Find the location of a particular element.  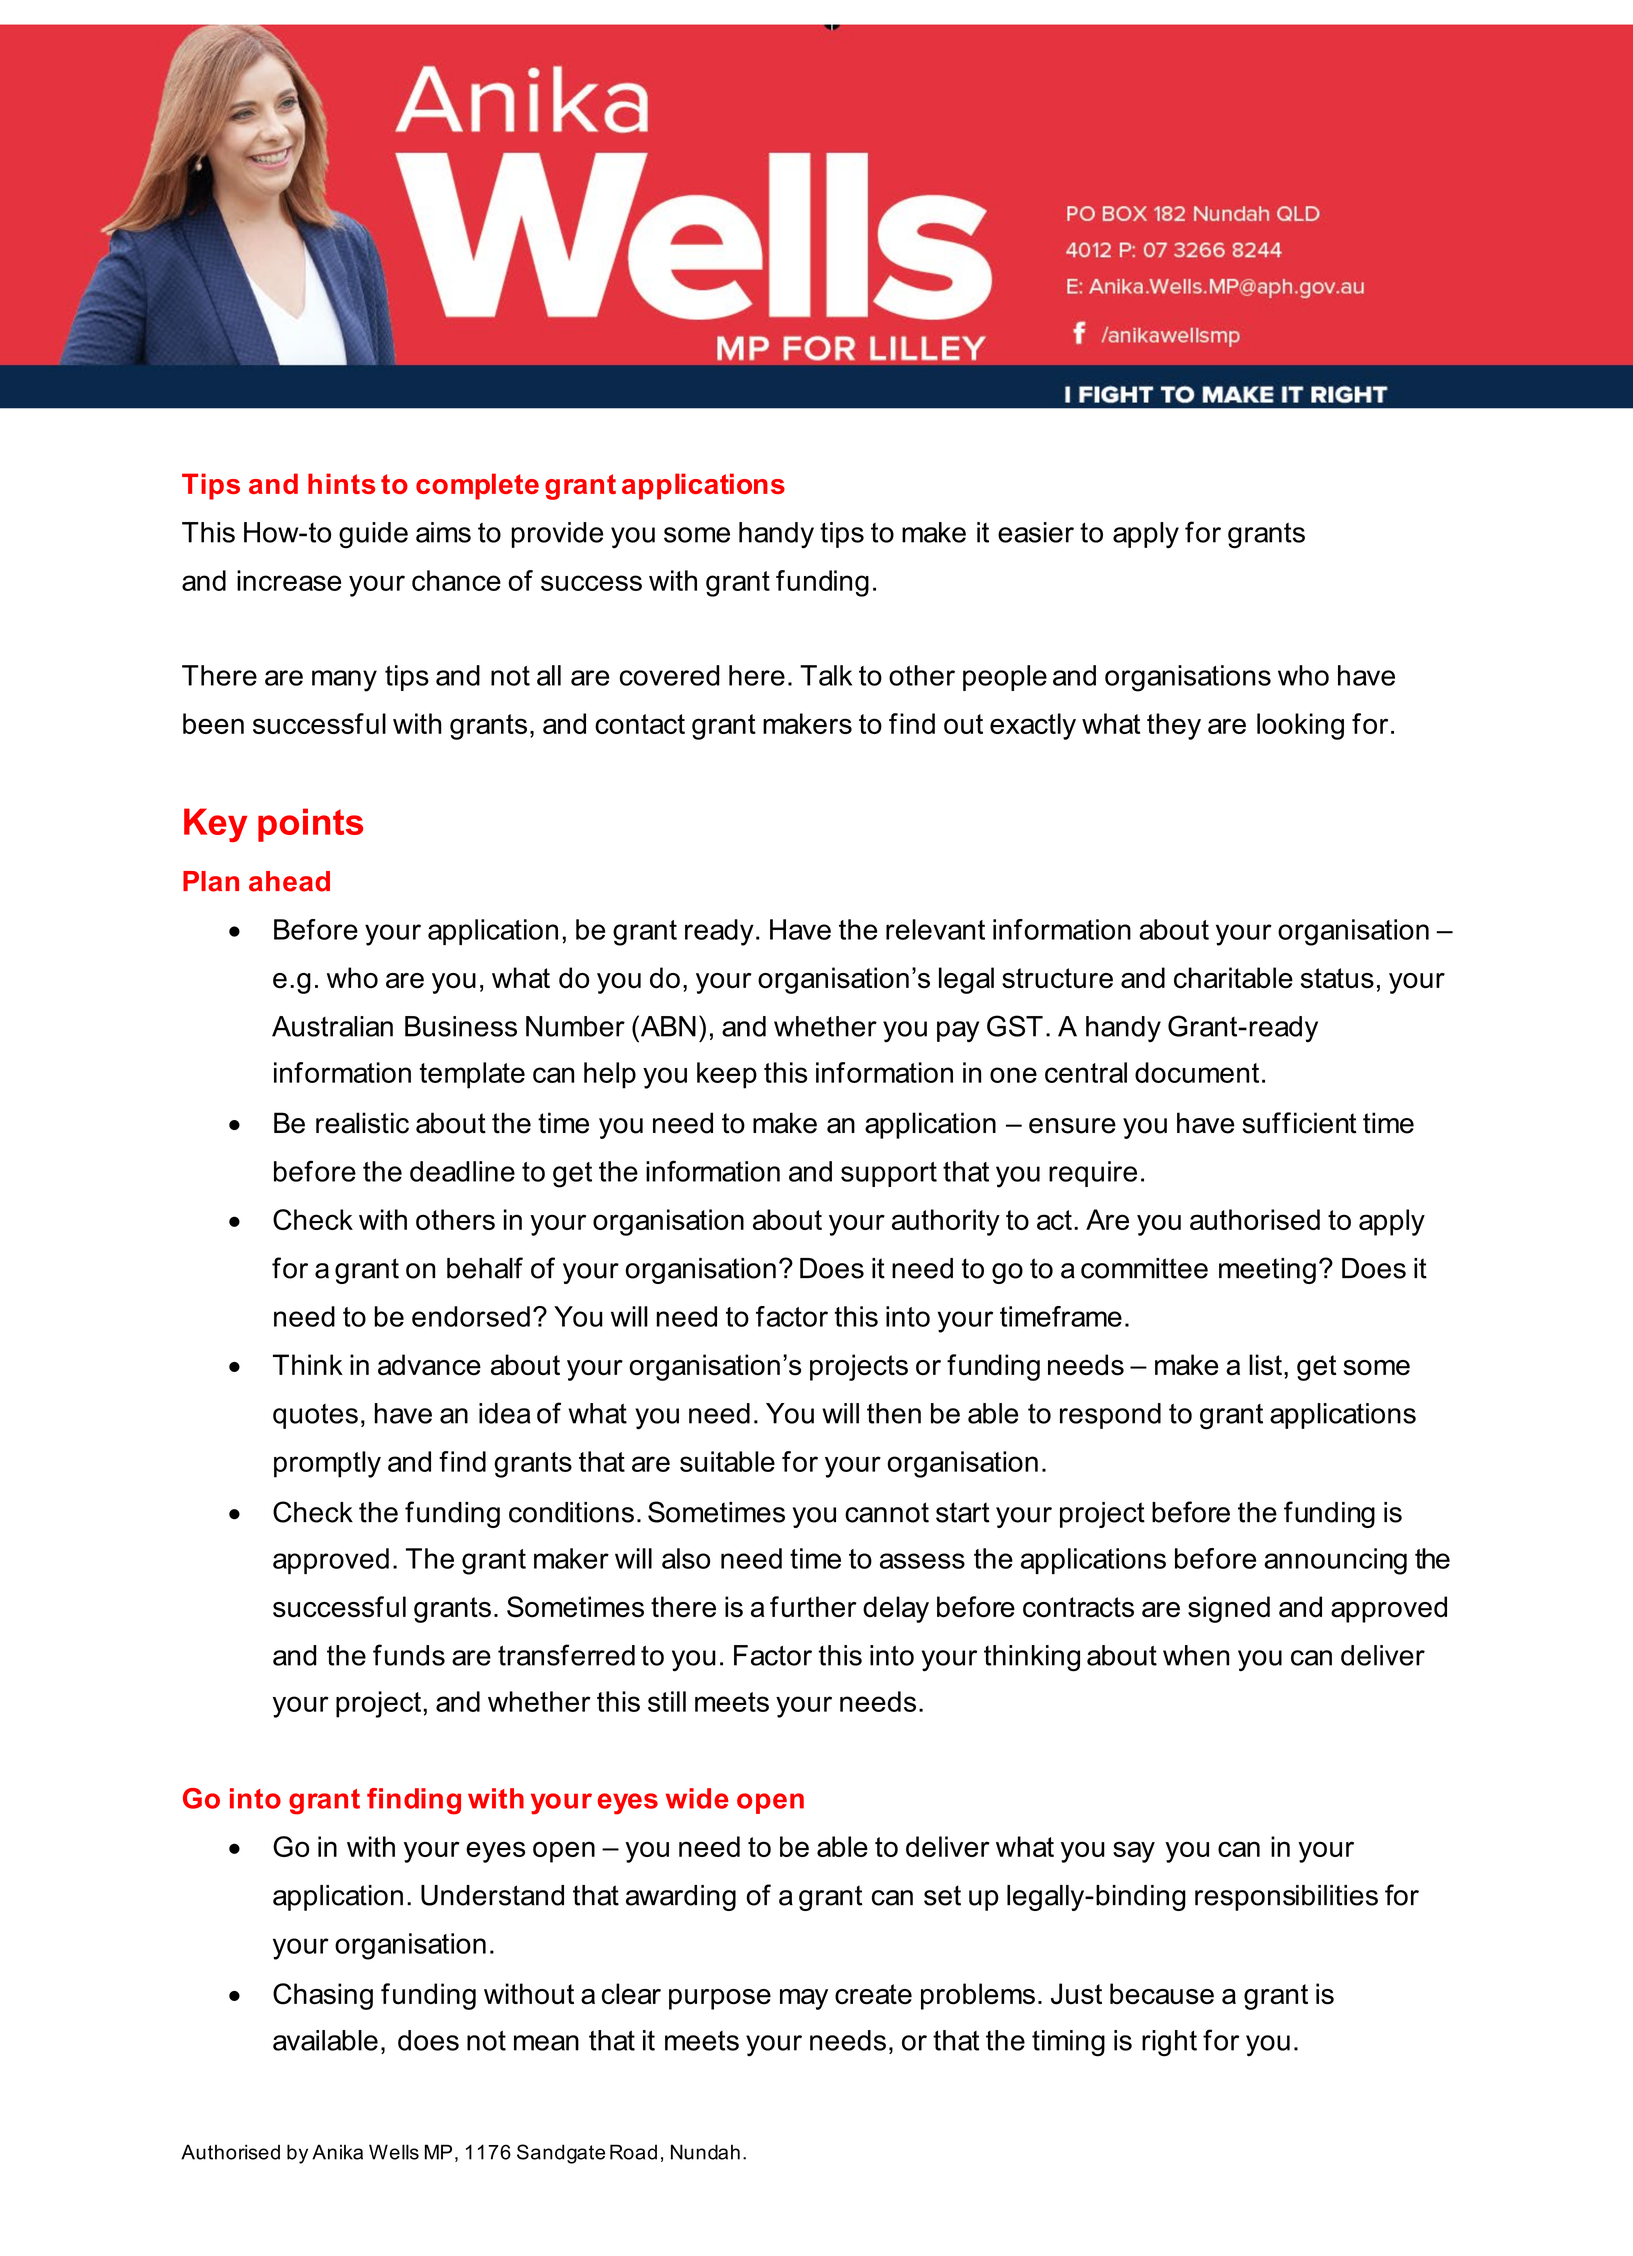

may is located at coordinates (804, 1999).
